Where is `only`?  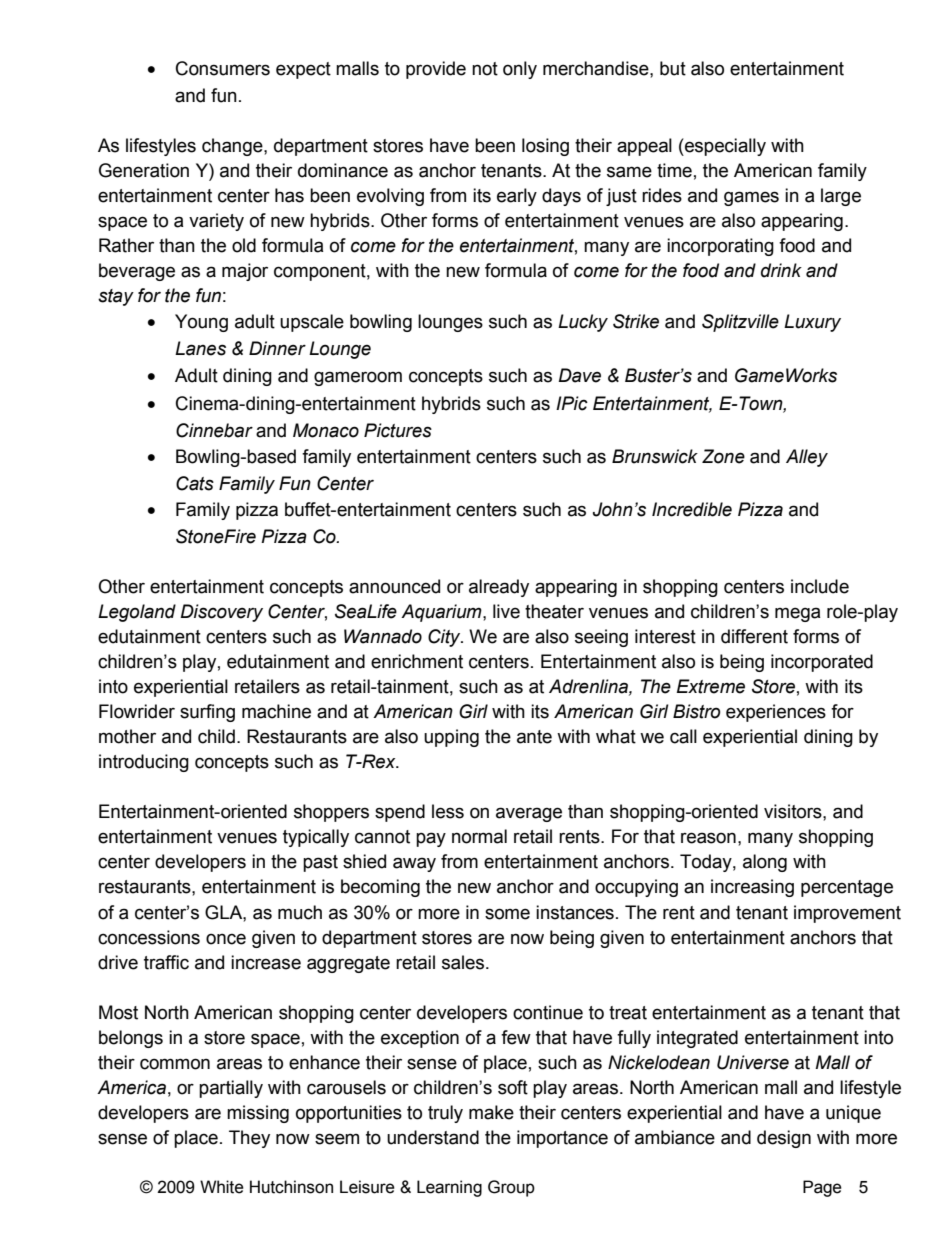
only is located at coordinates (520, 70).
